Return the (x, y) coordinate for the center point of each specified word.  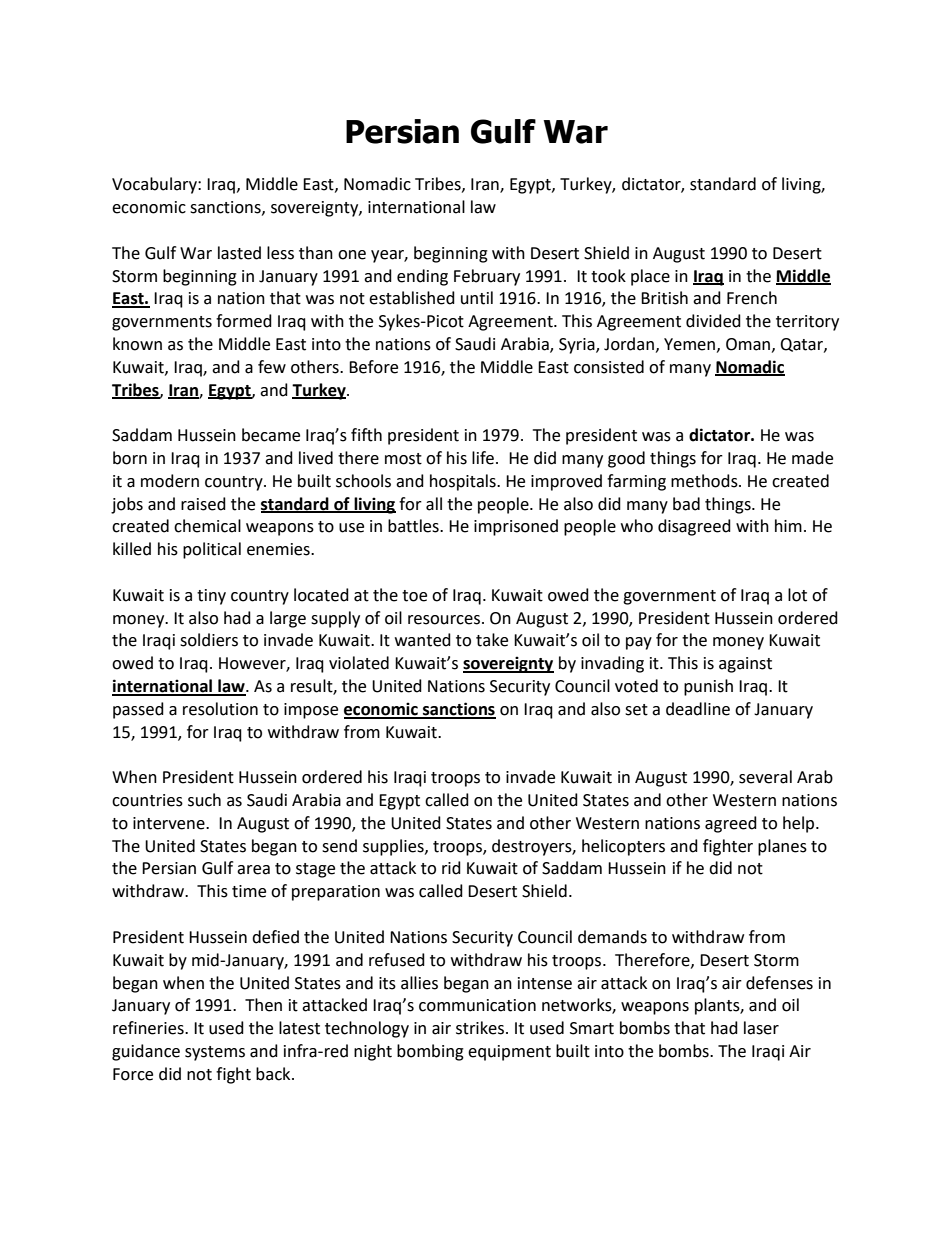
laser (761, 1028)
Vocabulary (155, 185)
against (745, 665)
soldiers (209, 640)
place (650, 277)
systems (215, 1053)
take (492, 640)
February (487, 277)
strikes (481, 1028)
